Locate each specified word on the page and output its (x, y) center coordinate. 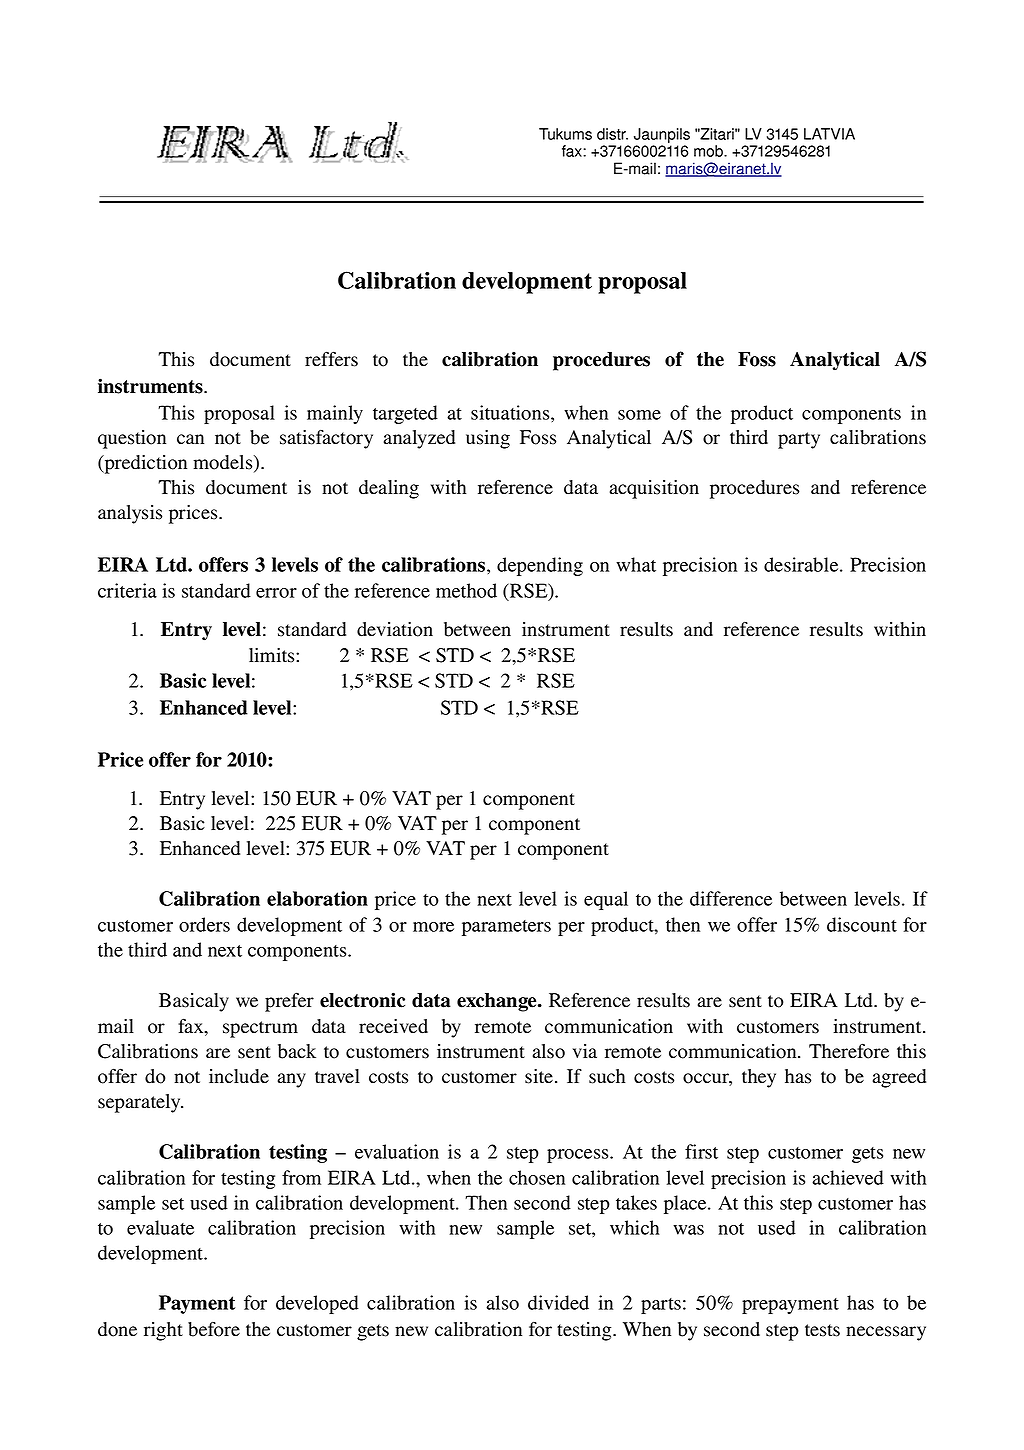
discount (862, 924)
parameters (506, 928)
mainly (335, 414)
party (799, 440)
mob (709, 151)
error (276, 593)
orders (204, 924)
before (214, 1329)
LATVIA (829, 134)
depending (540, 566)
